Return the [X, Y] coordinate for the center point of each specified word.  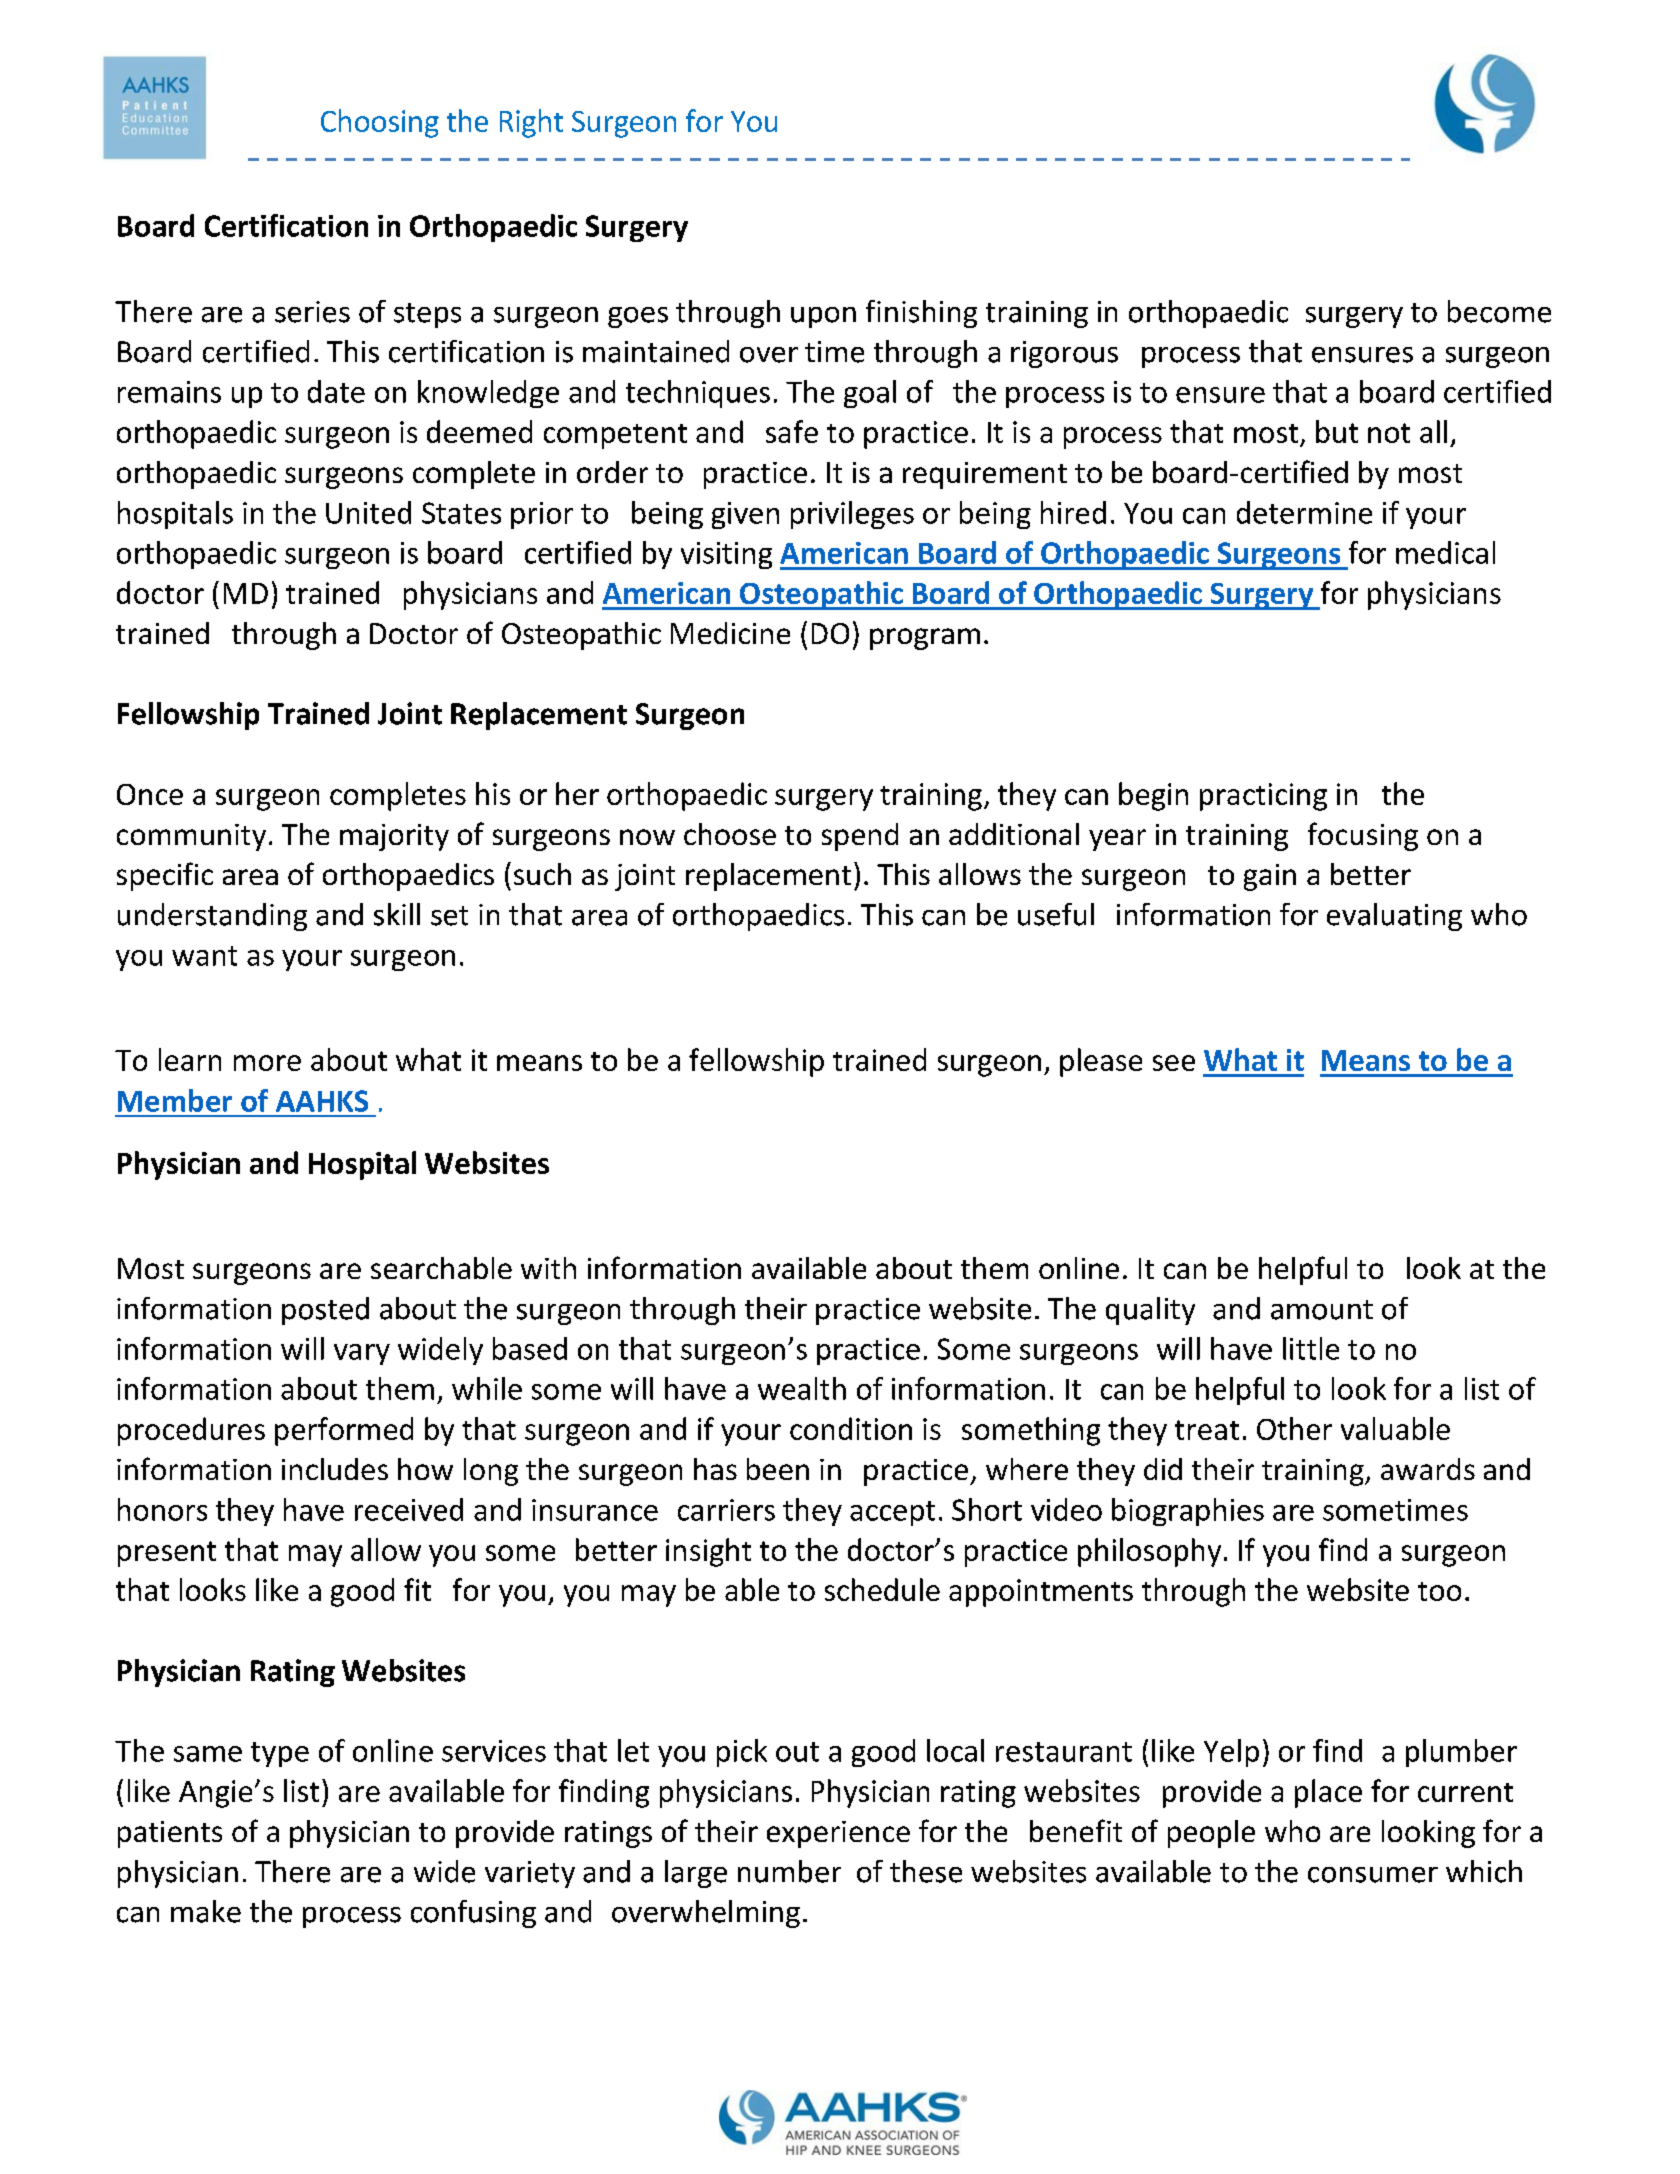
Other [1294, 1428]
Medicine [730, 633]
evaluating [1394, 917]
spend [860, 837]
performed [344, 1431]
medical [1445, 552]
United [368, 512]
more [267, 1063]
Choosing [380, 123]
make [206, 1911]
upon [823, 317]
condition [851, 1428]
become [1499, 311]
